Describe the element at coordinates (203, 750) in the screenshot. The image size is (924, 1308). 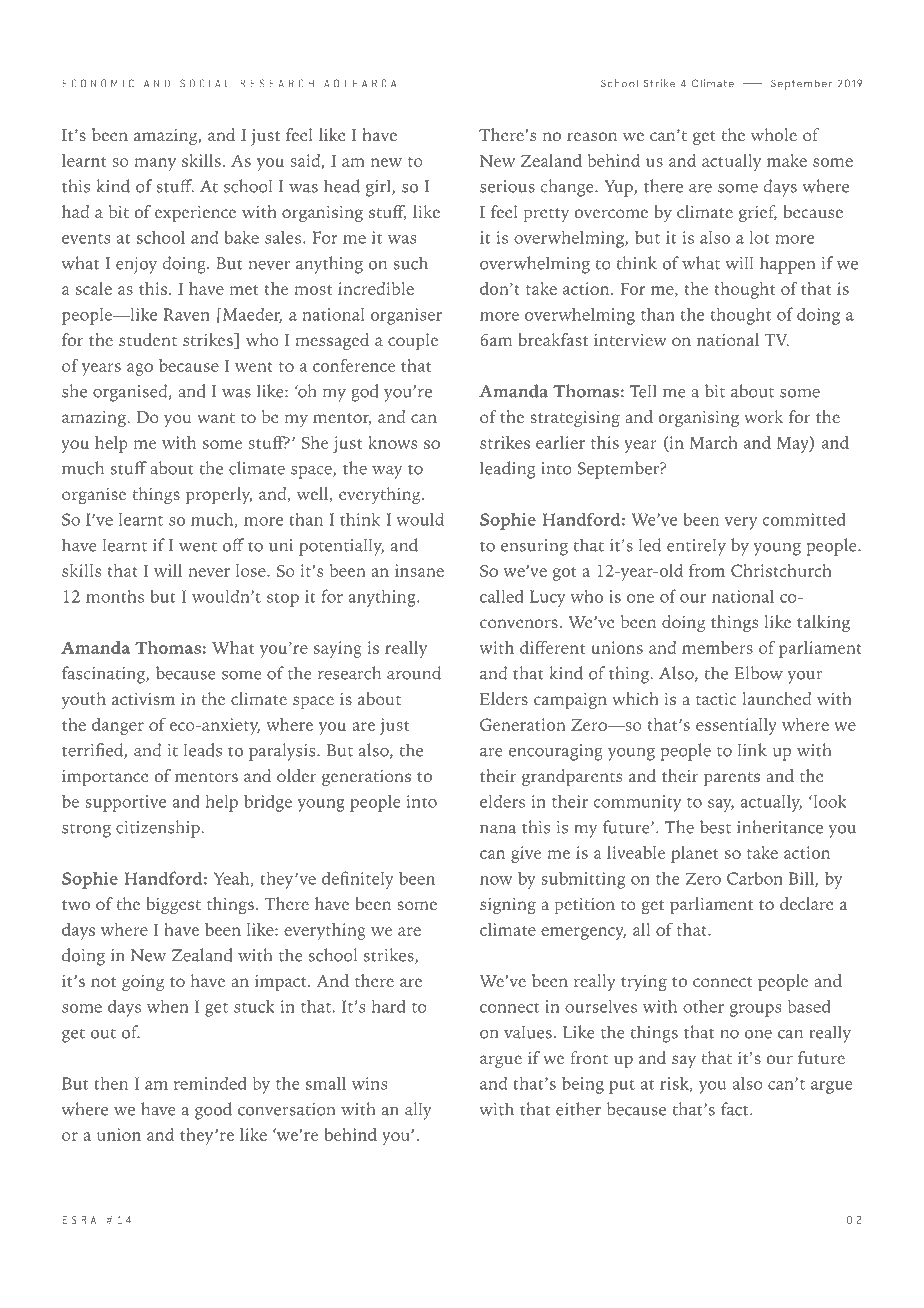
I see `leads` at that location.
